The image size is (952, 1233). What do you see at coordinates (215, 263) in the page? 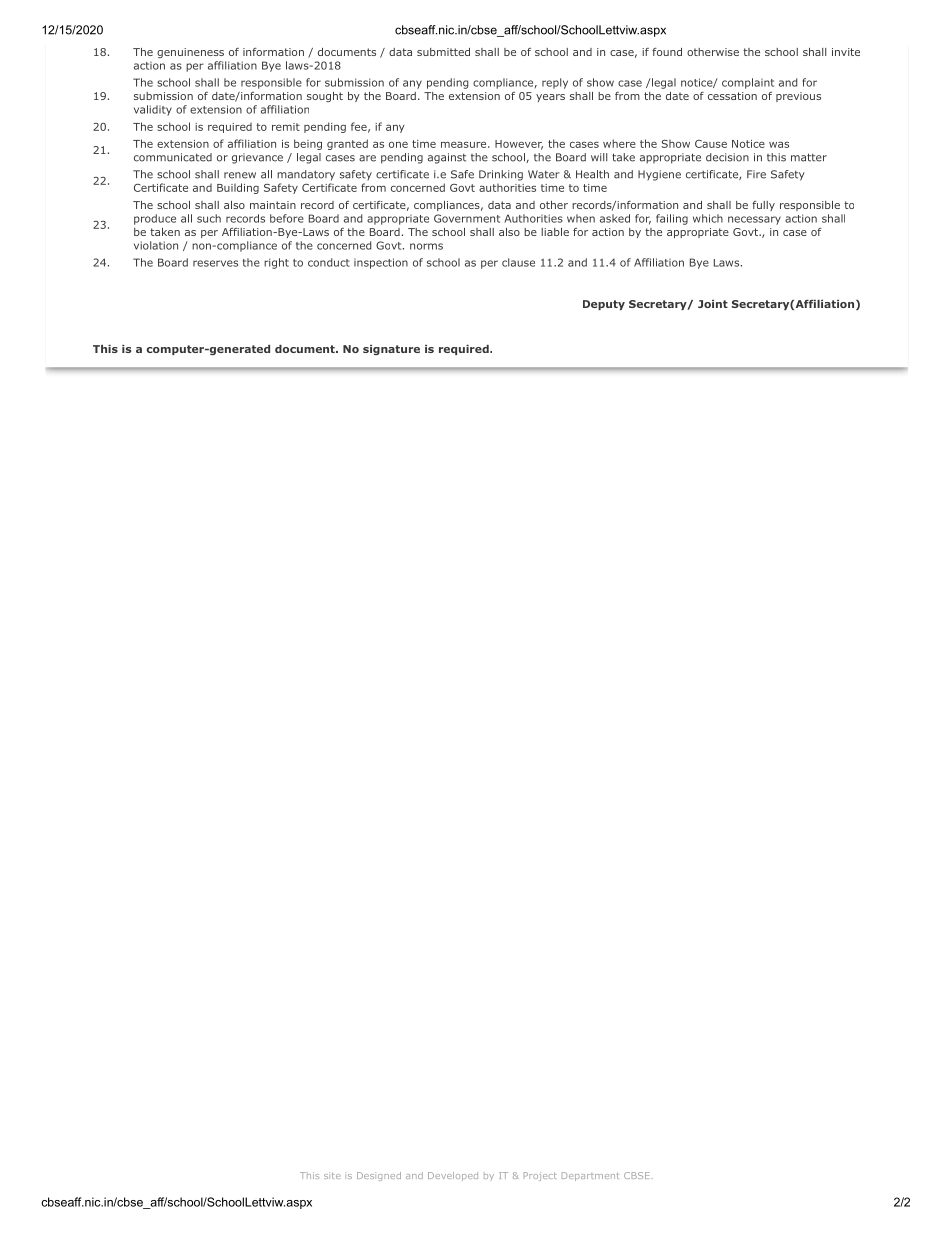
I see `reserves` at bounding box center [215, 263].
